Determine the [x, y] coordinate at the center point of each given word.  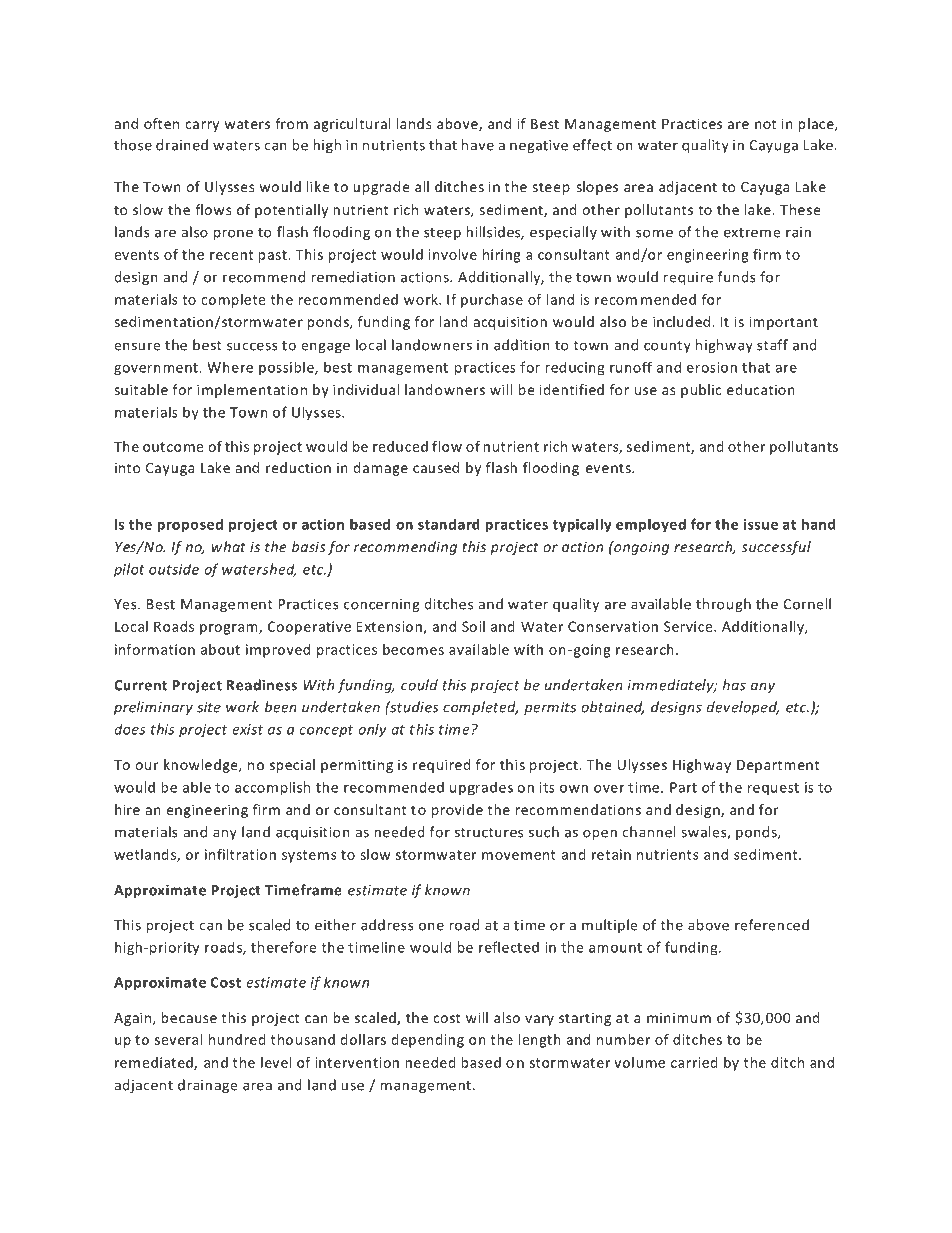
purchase [492, 301]
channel [649, 832]
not [765, 124]
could [419, 685]
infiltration [240, 854]
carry [202, 126]
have [478, 145]
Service [689, 626]
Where [230, 367]
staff [772, 345]
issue [761, 524]
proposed [190, 525]
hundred [237, 1039]
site [209, 707]
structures [489, 833]
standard [449, 524]
